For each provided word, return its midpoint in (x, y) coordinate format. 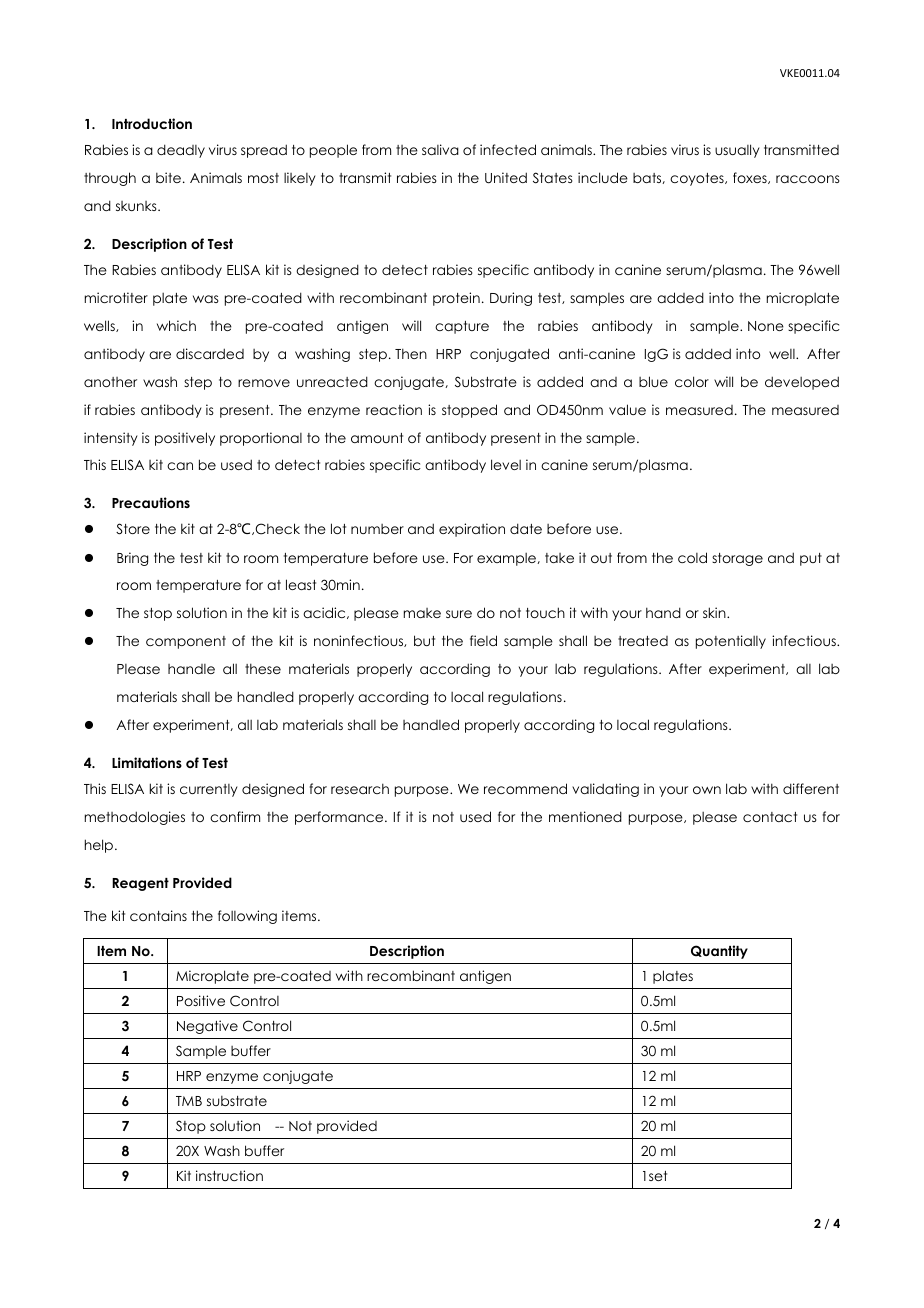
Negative (207, 1027)
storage (737, 559)
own (707, 790)
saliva (440, 149)
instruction (229, 1175)
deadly (181, 151)
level (506, 464)
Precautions (151, 502)
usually (737, 151)
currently (209, 790)
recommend (525, 788)
